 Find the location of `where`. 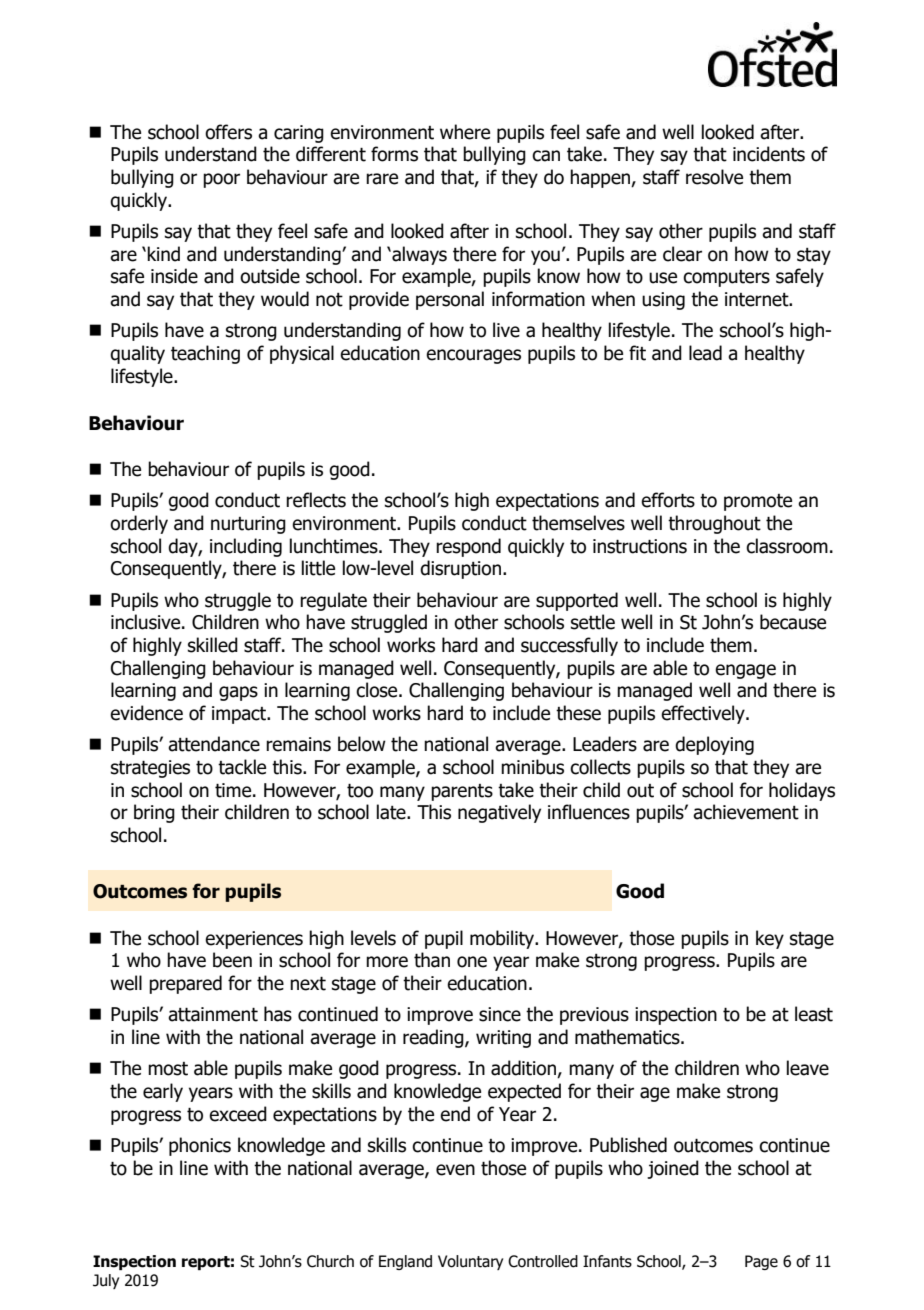

where is located at coordinates (465, 132).
